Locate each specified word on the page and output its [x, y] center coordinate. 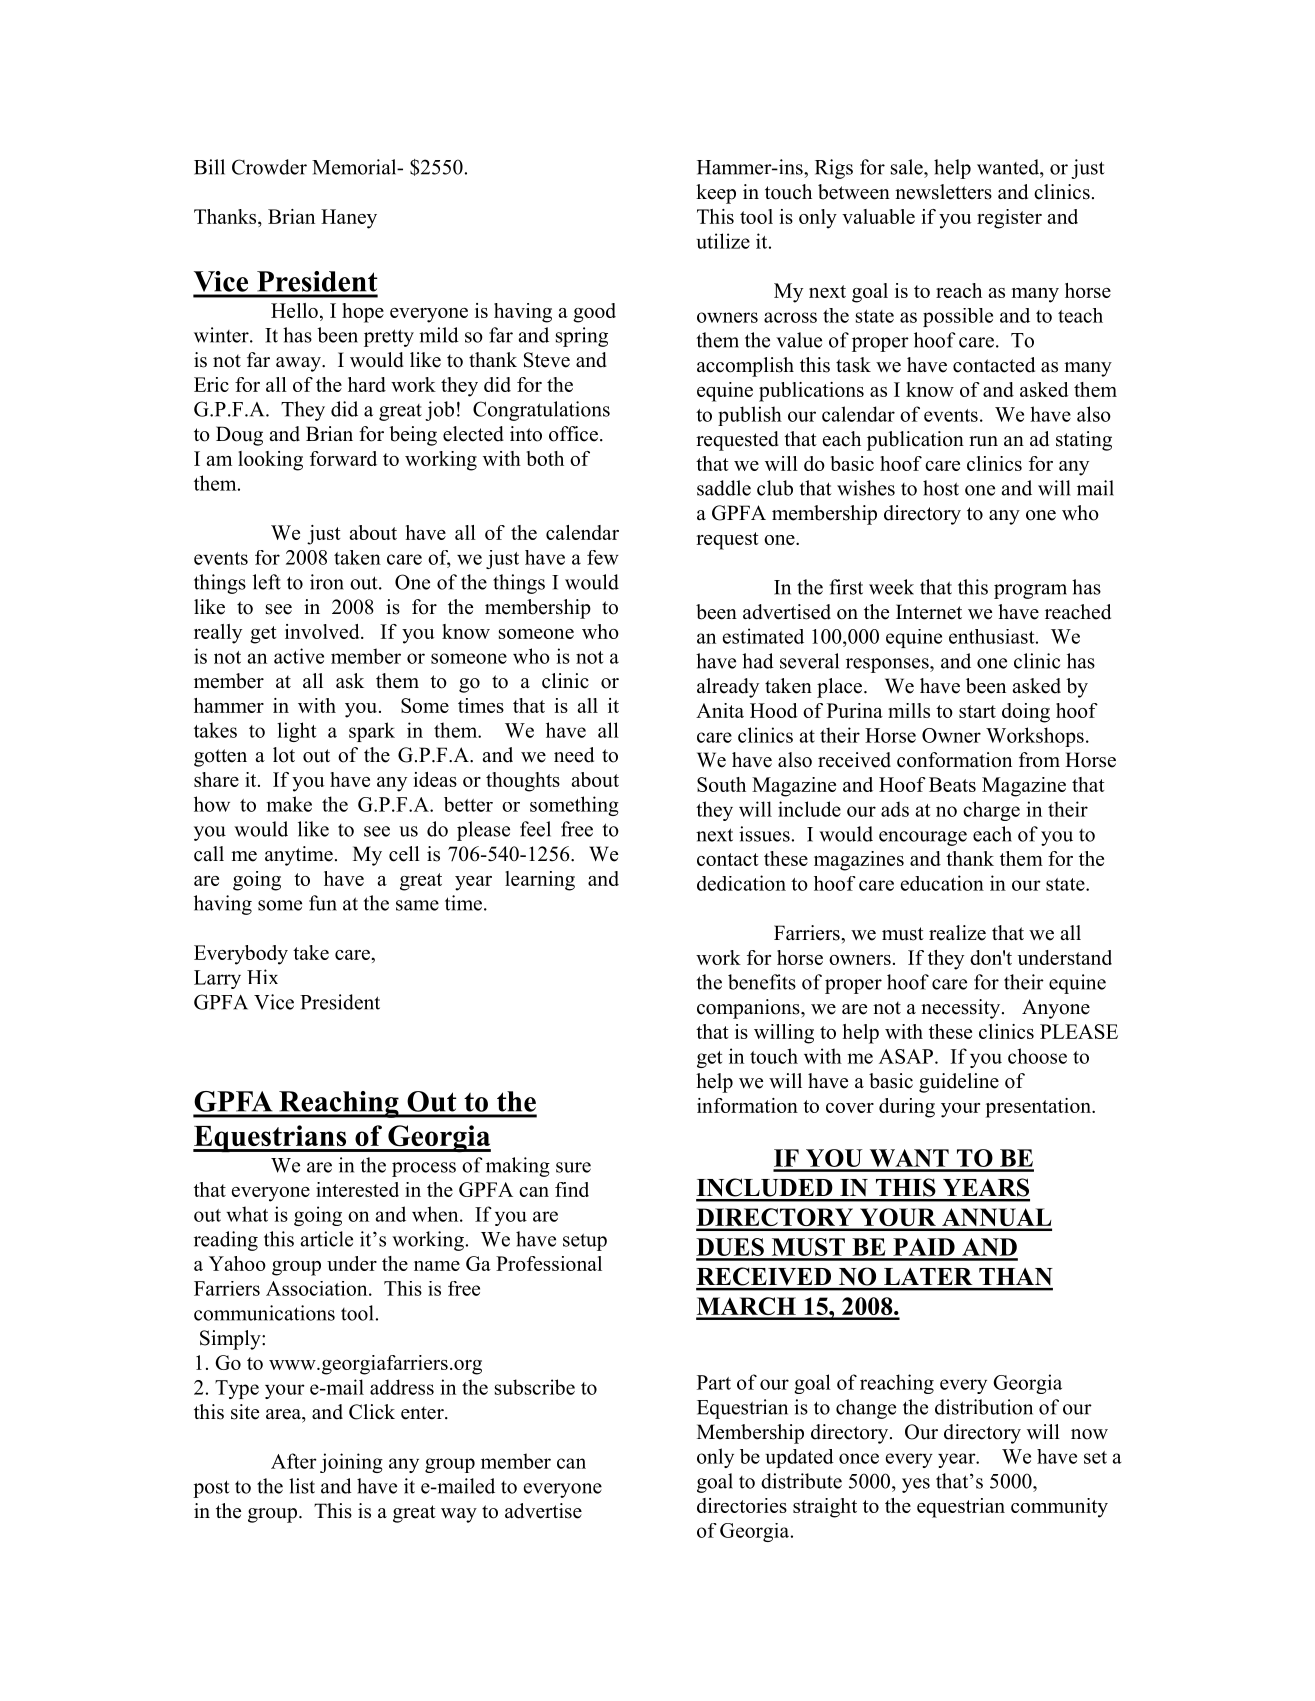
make [289, 804]
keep [716, 194]
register [1009, 219]
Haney [349, 219]
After [294, 1461]
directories [742, 1505]
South [721, 784]
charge [991, 811]
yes [916, 1485]
